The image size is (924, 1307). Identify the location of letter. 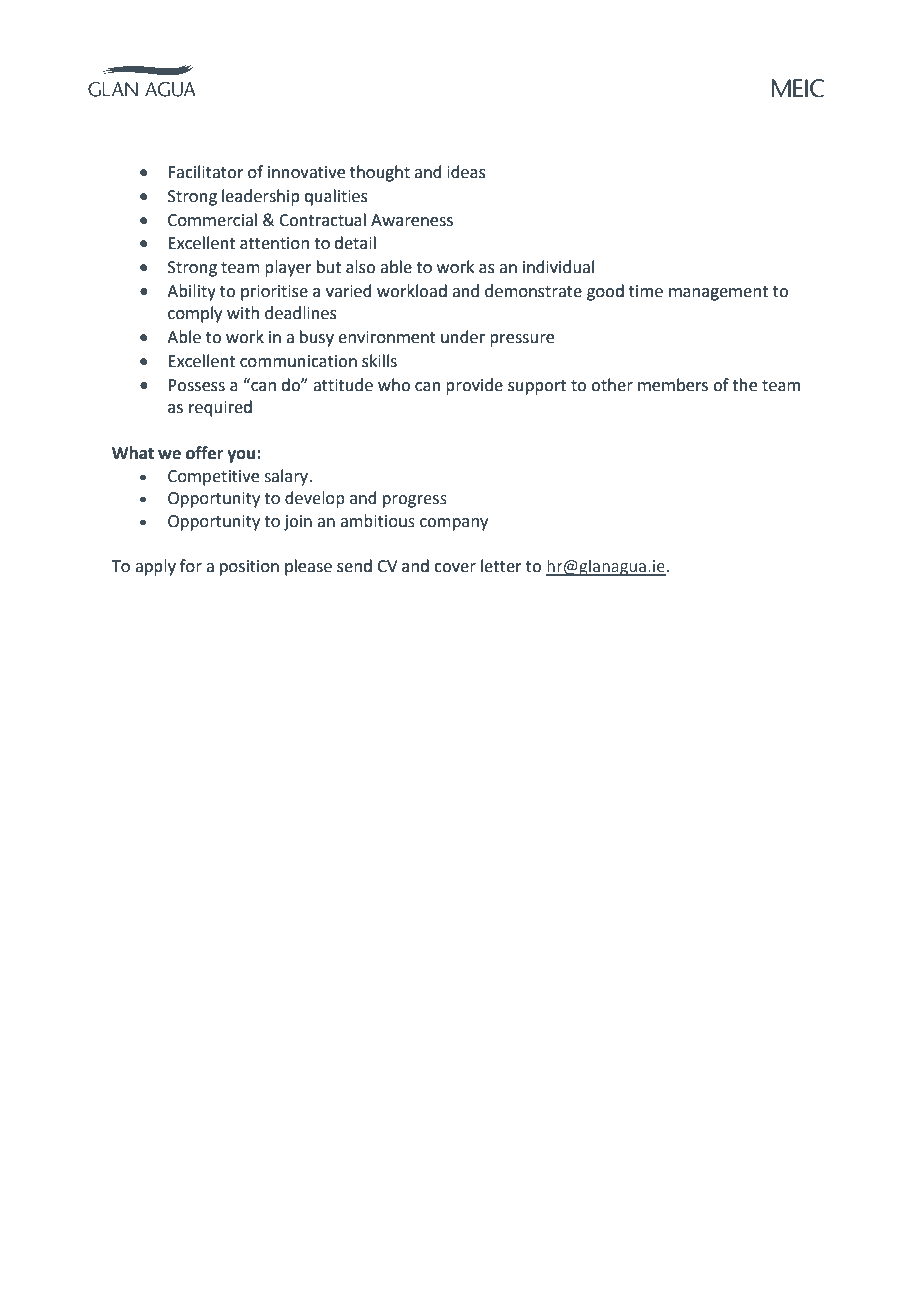
(501, 566).
